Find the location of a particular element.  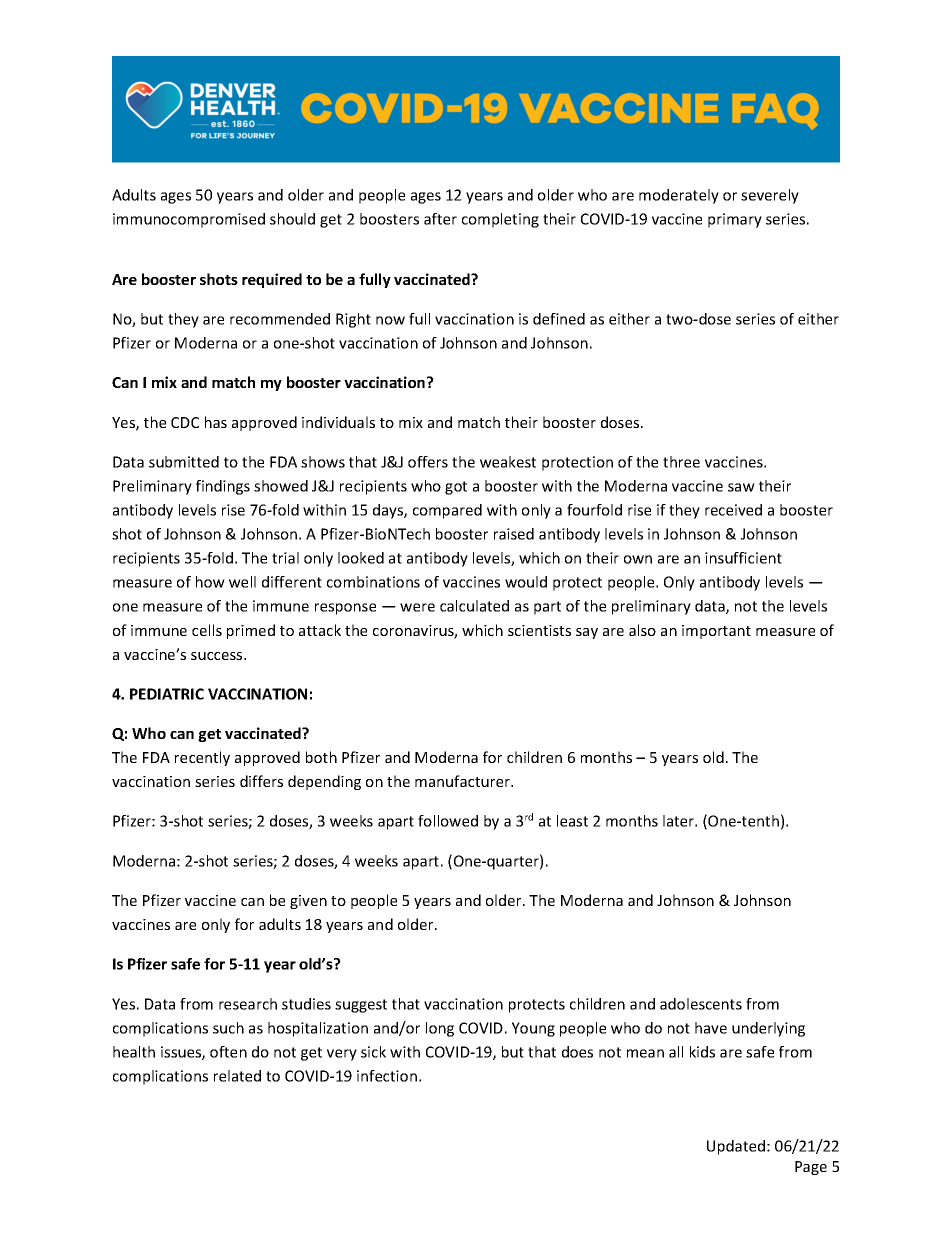

immunocompromised is located at coordinates (189, 220).
